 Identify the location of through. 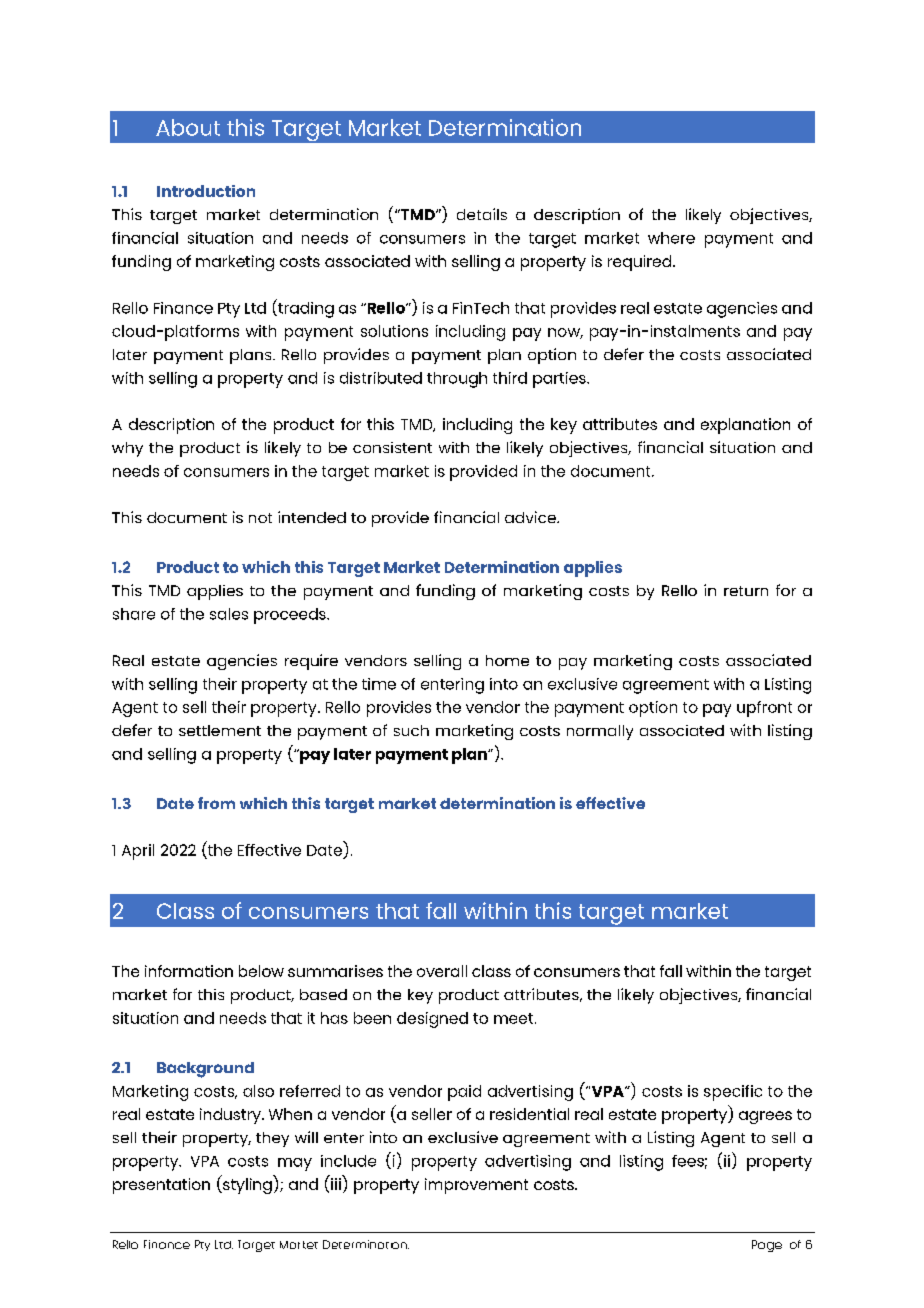
(457, 380).
